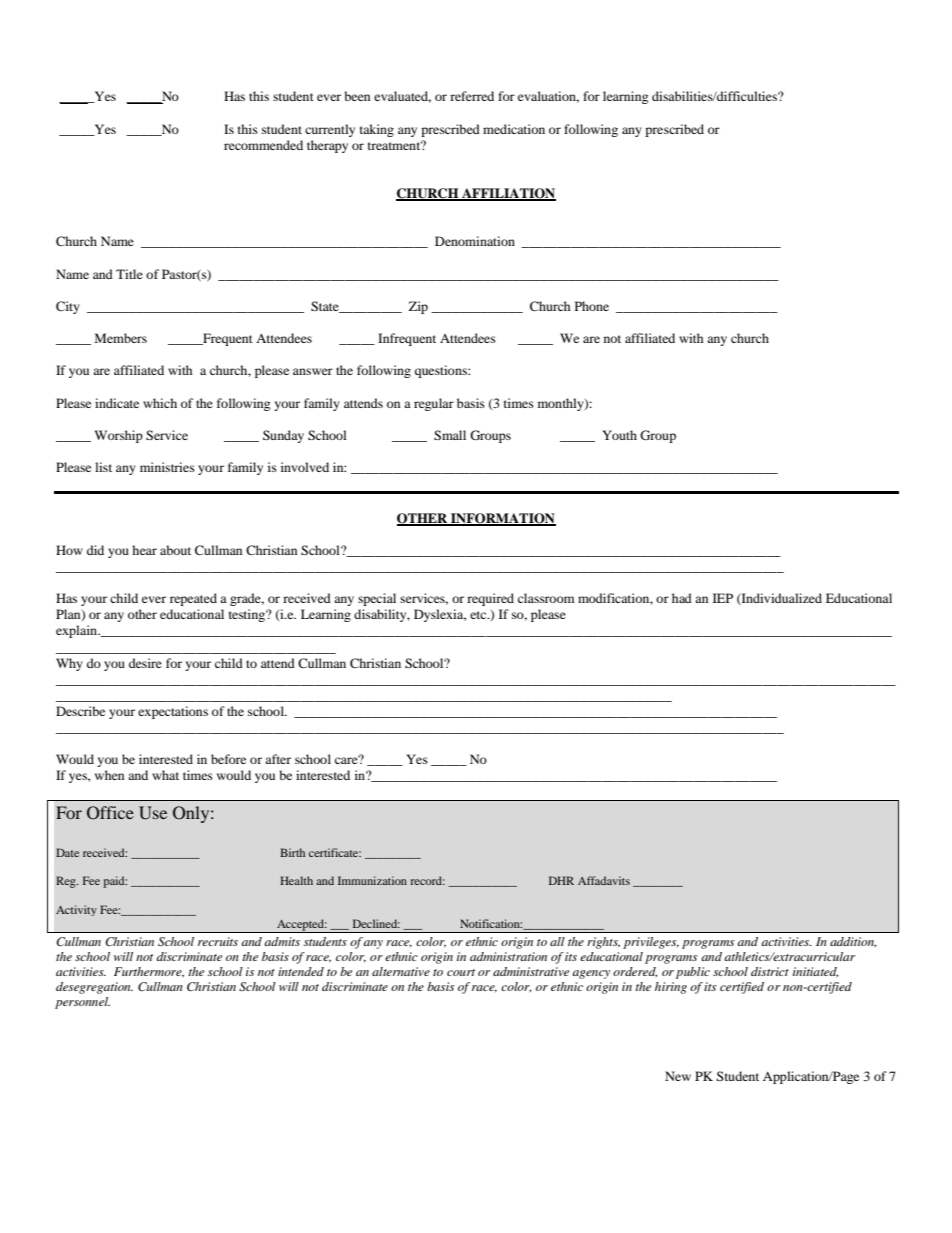  What do you see at coordinates (723, 598) in the image?
I see `IEP` at bounding box center [723, 598].
